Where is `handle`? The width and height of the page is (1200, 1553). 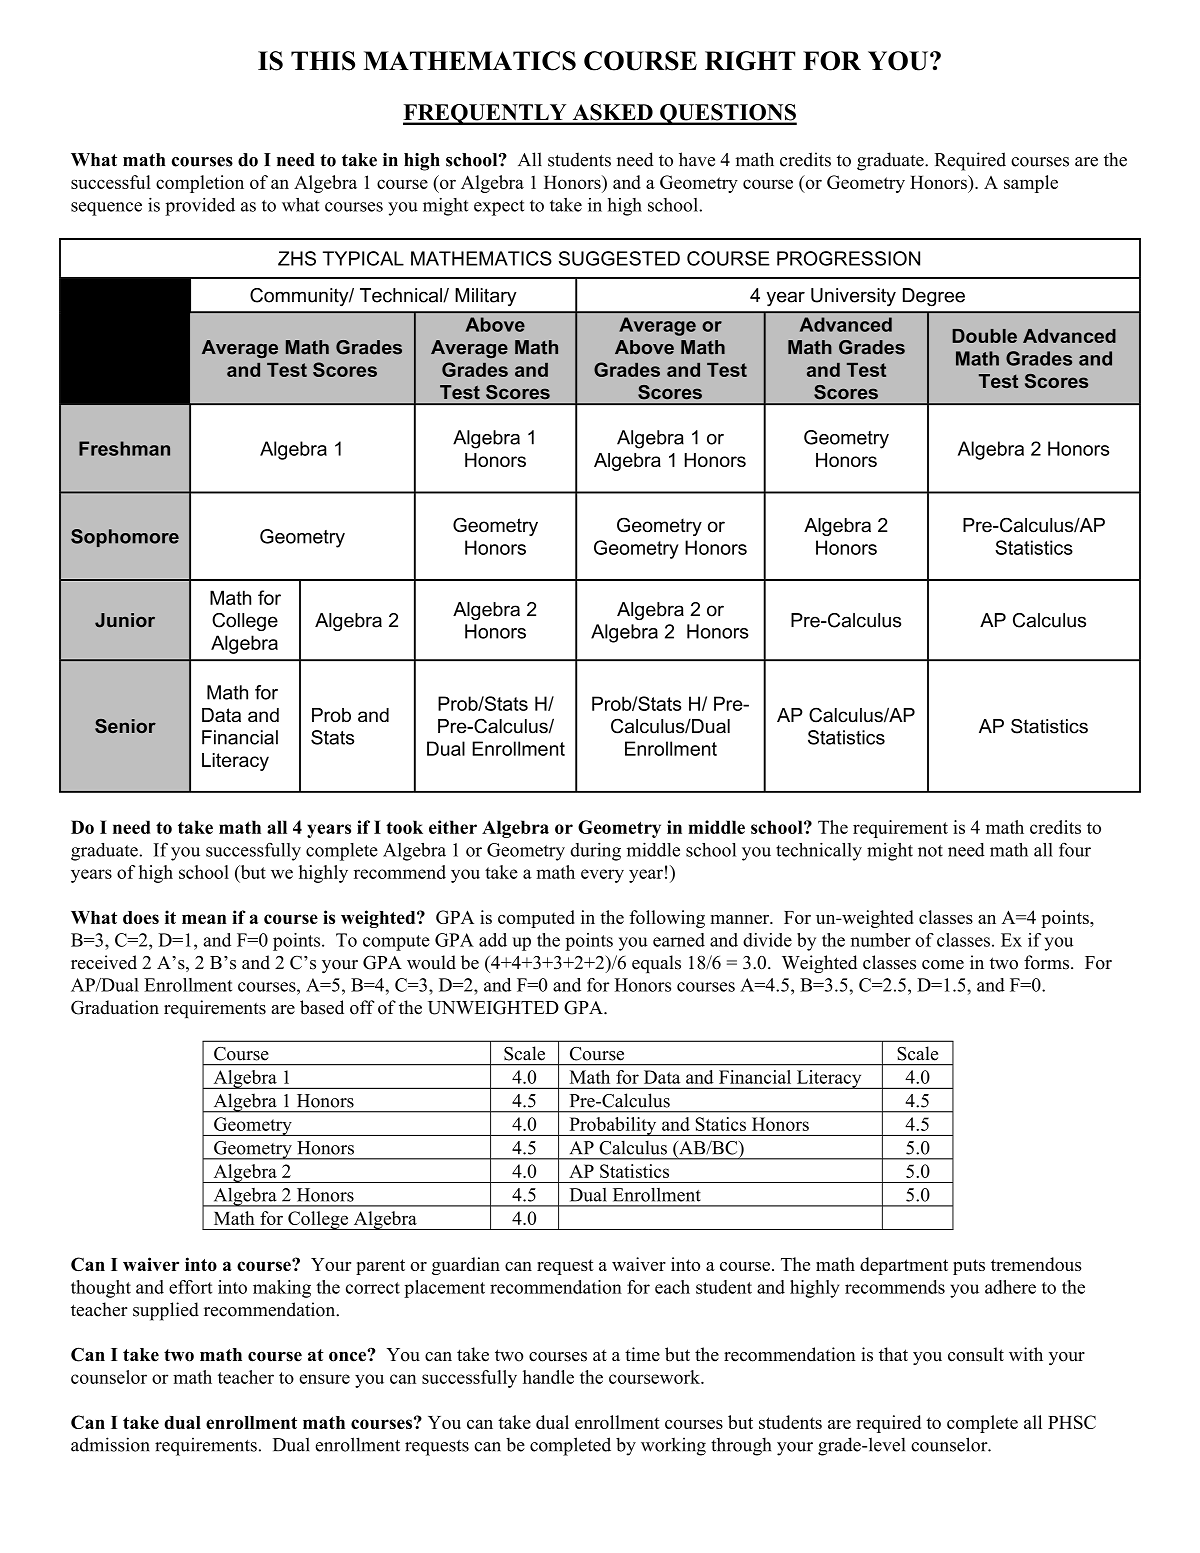 handle is located at coordinates (548, 1377).
